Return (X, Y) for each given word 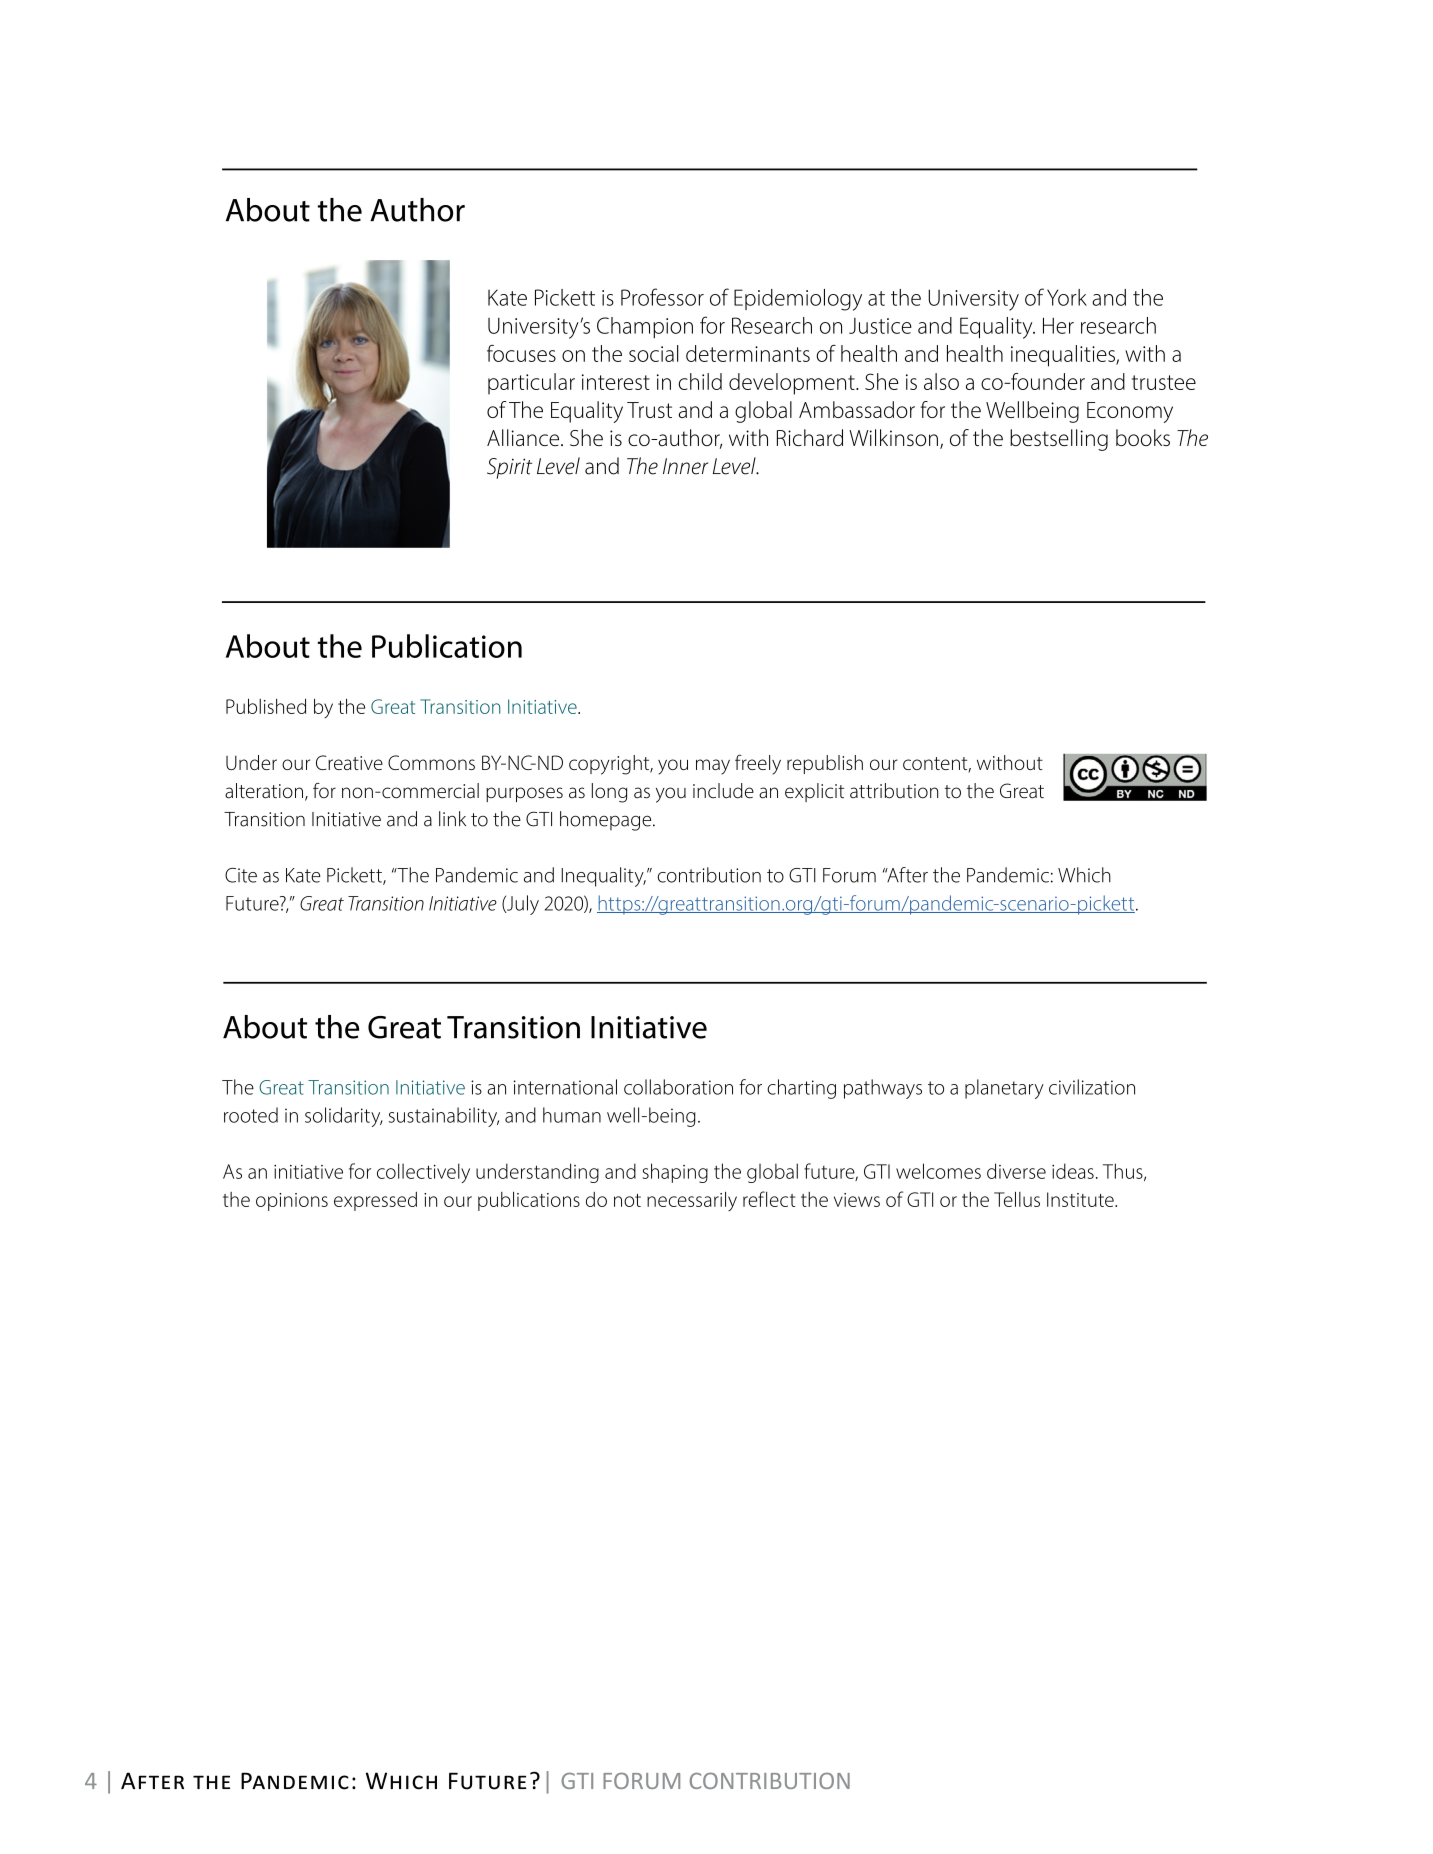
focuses (521, 353)
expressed (375, 1201)
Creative (349, 762)
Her (1058, 325)
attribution (894, 791)
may (713, 767)
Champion (645, 327)
